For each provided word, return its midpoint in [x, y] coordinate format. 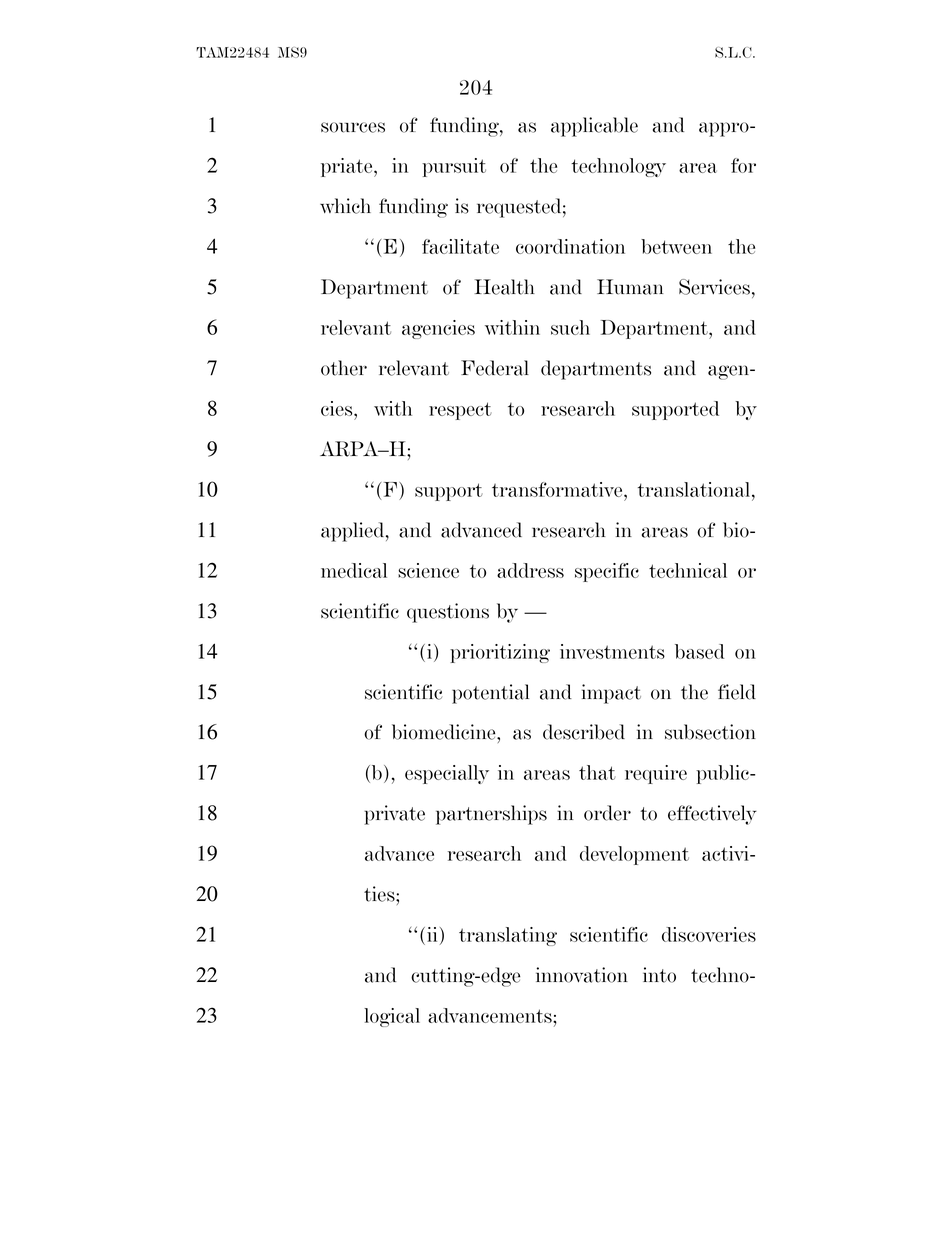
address [530, 570]
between [676, 246]
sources [353, 127]
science [428, 570]
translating [508, 936]
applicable [594, 127]
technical [688, 570]
